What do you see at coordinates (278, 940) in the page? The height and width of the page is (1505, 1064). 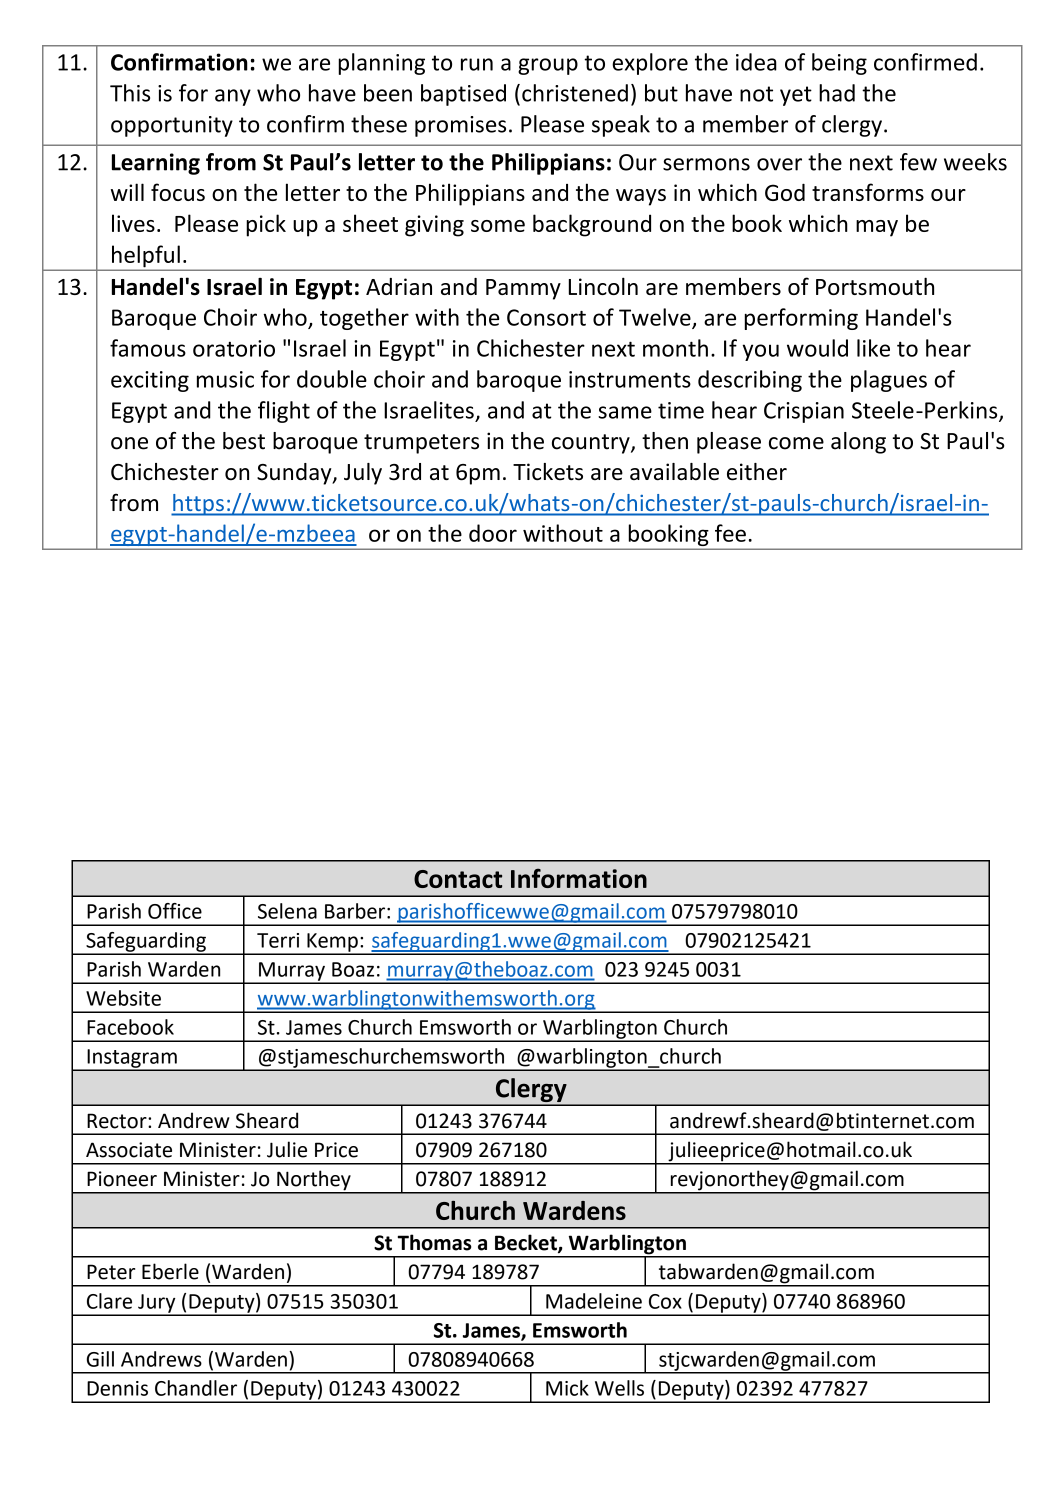 I see `Terri` at bounding box center [278, 940].
